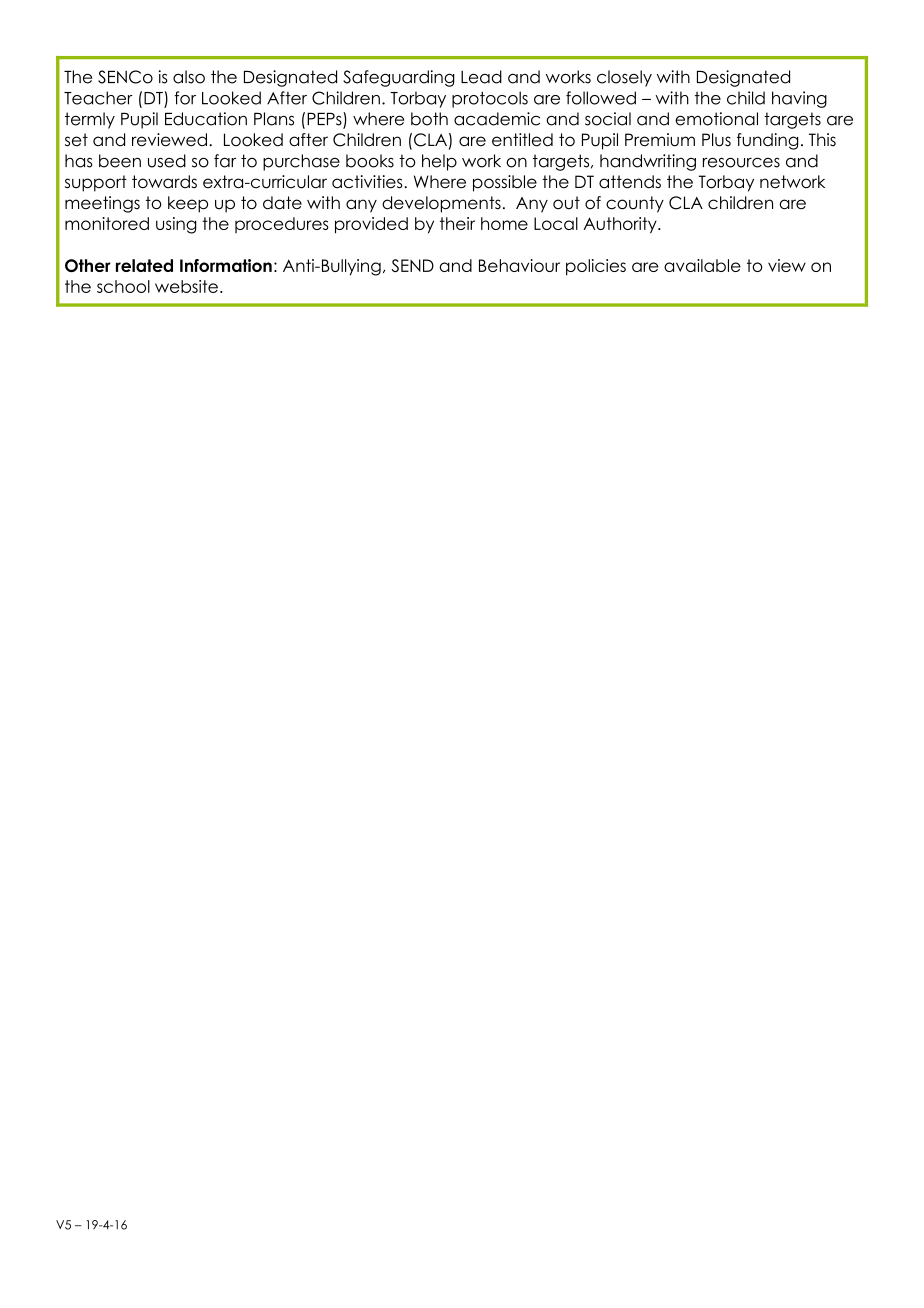 Image resolution: width=924 pixels, height=1308 pixels. Describe the element at coordinates (716, 119) in the page. I see `emotional` at that location.
